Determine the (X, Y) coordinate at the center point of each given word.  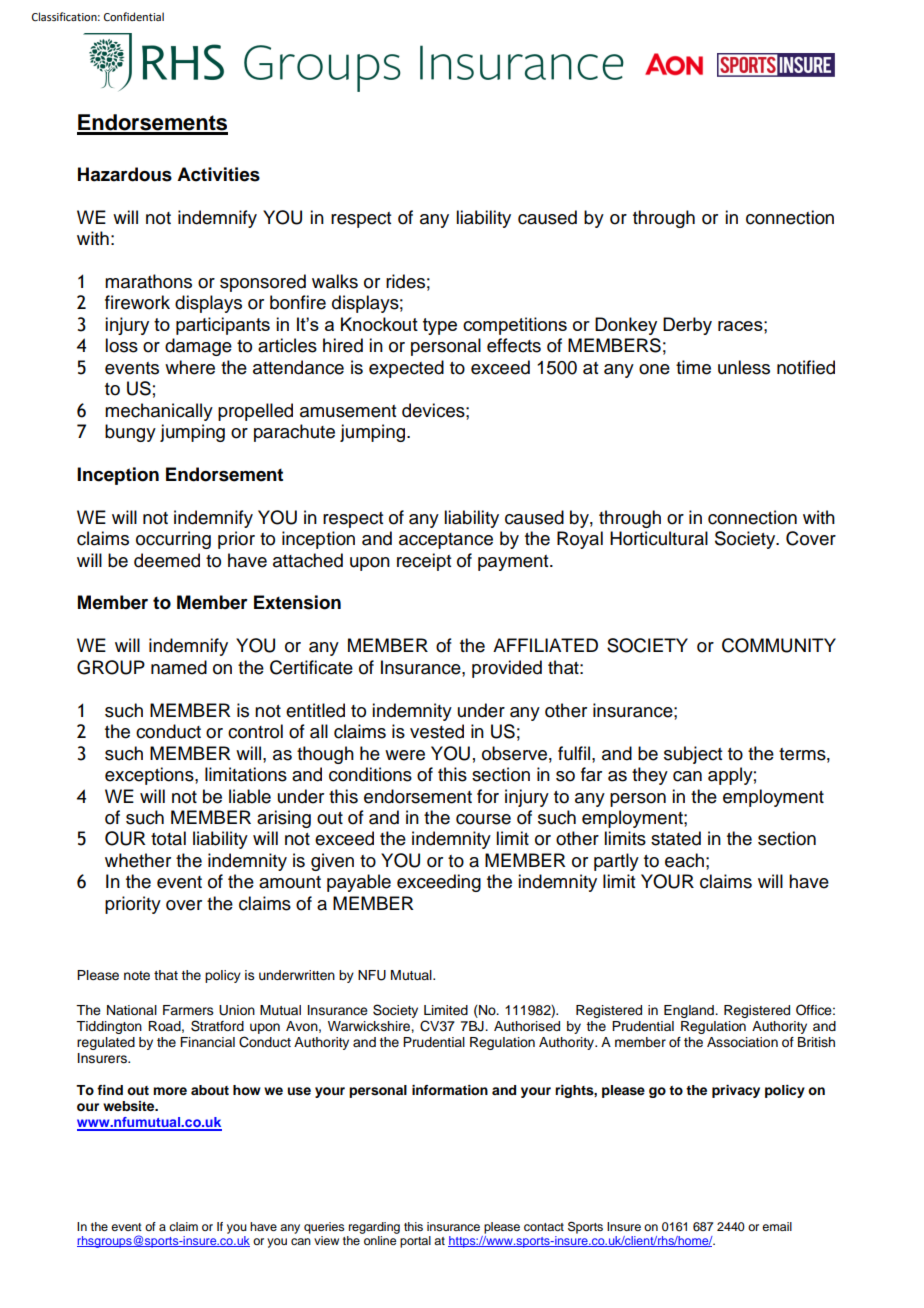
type (440, 326)
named (179, 667)
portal (415, 1242)
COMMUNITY (779, 645)
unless (744, 367)
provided (507, 669)
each (684, 860)
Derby (687, 326)
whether (138, 860)
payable (359, 883)
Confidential (134, 16)
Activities (218, 174)
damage (198, 347)
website (130, 1106)
